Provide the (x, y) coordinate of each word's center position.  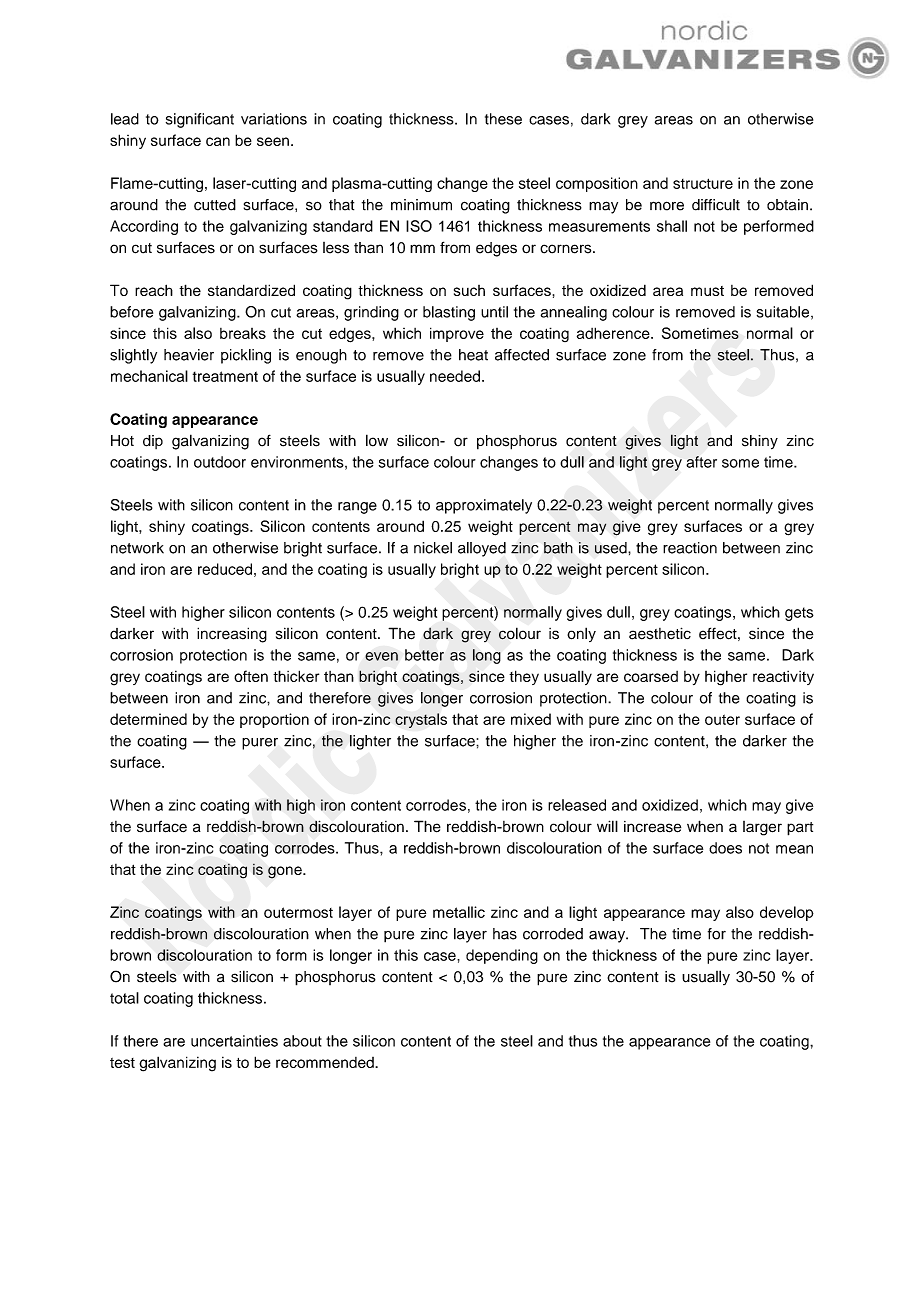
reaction (690, 548)
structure (703, 183)
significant (200, 120)
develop (787, 913)
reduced (225, 569)
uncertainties (234, 1041)
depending (502, 956)
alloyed (482, 549)
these (503, 119)
